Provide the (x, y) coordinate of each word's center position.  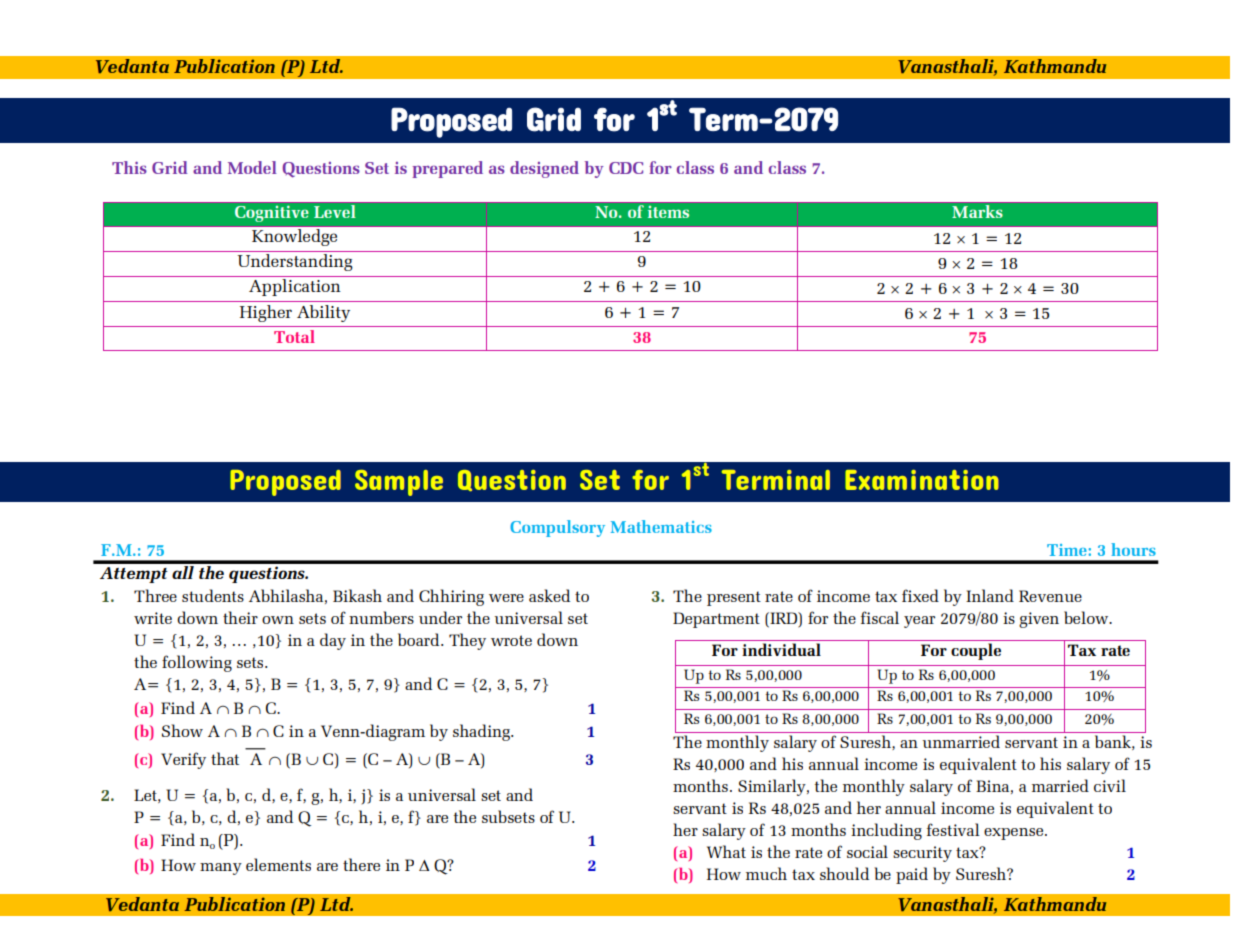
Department (716, 620)
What (726, 851)
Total (294, 336)
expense (1015, 834)
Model (252, 167)
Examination (922, 480)
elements (278, 864)
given (1039, 620)
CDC (626, 168)
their (240, 617)
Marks (977, 211)
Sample (399, 483)
